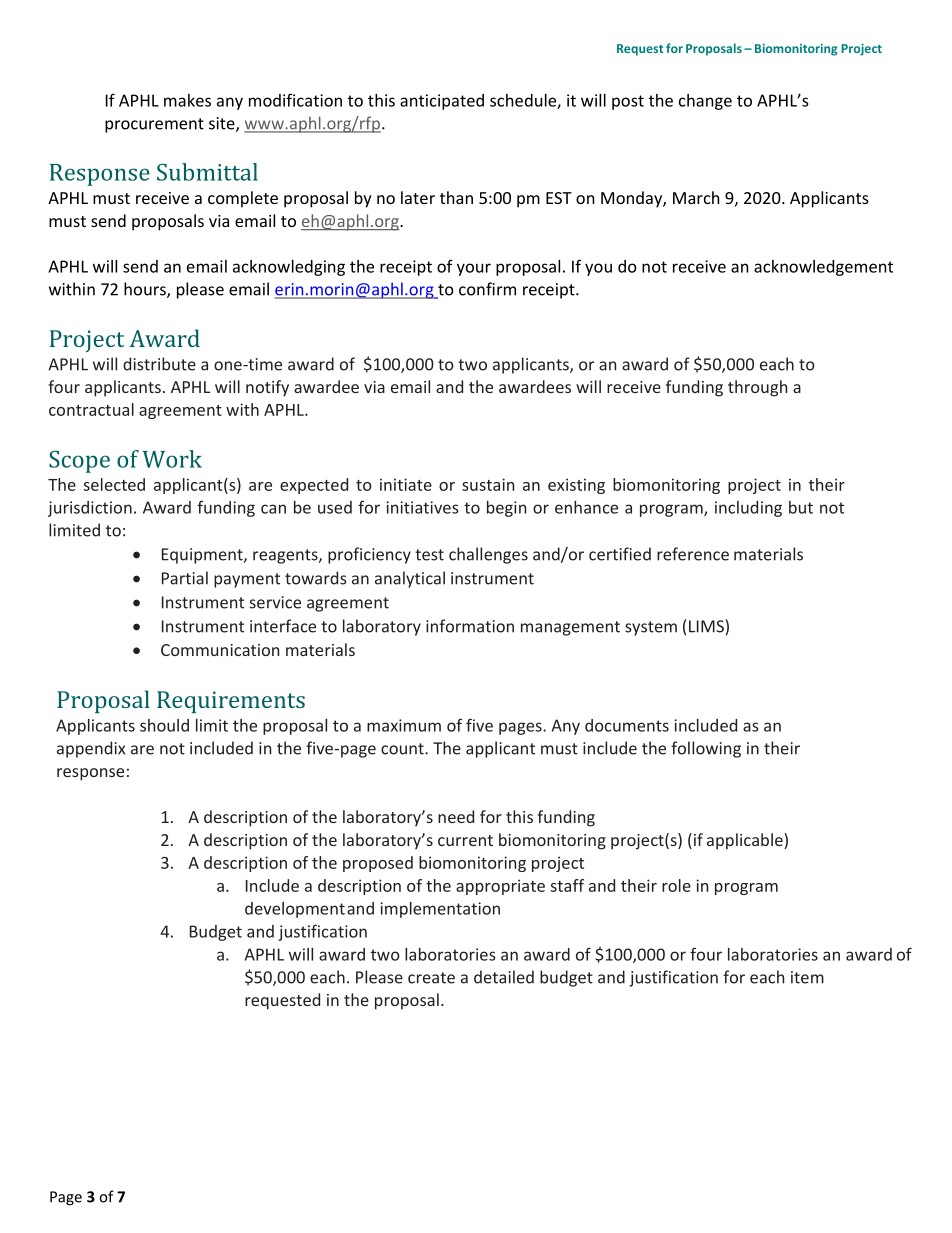  What do you see at coordinates (807, 977) in the page?
I see `item` at bounding box center [807, 977].
